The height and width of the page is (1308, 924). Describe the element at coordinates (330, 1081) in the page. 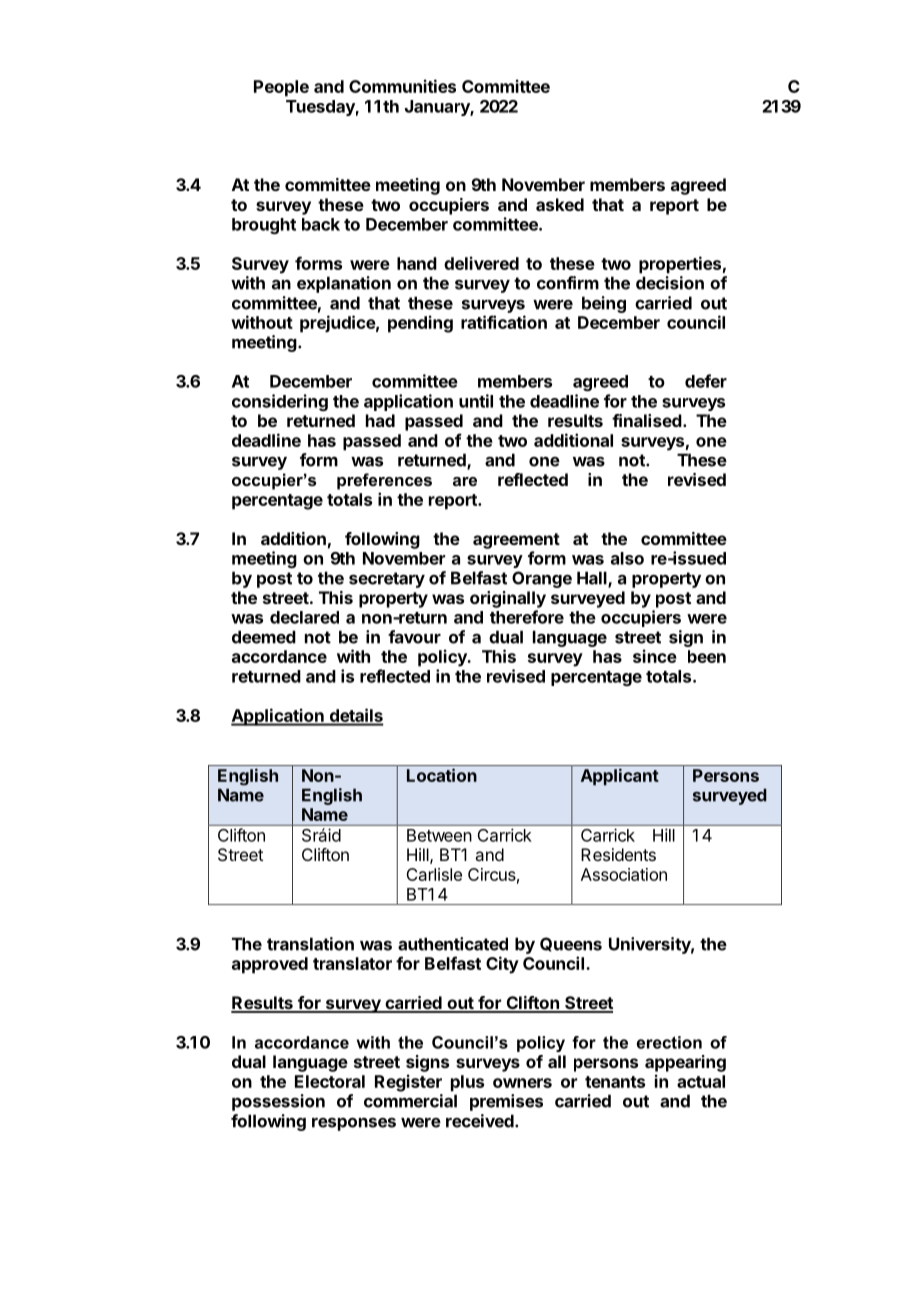

I see `Electoral` at that location.
